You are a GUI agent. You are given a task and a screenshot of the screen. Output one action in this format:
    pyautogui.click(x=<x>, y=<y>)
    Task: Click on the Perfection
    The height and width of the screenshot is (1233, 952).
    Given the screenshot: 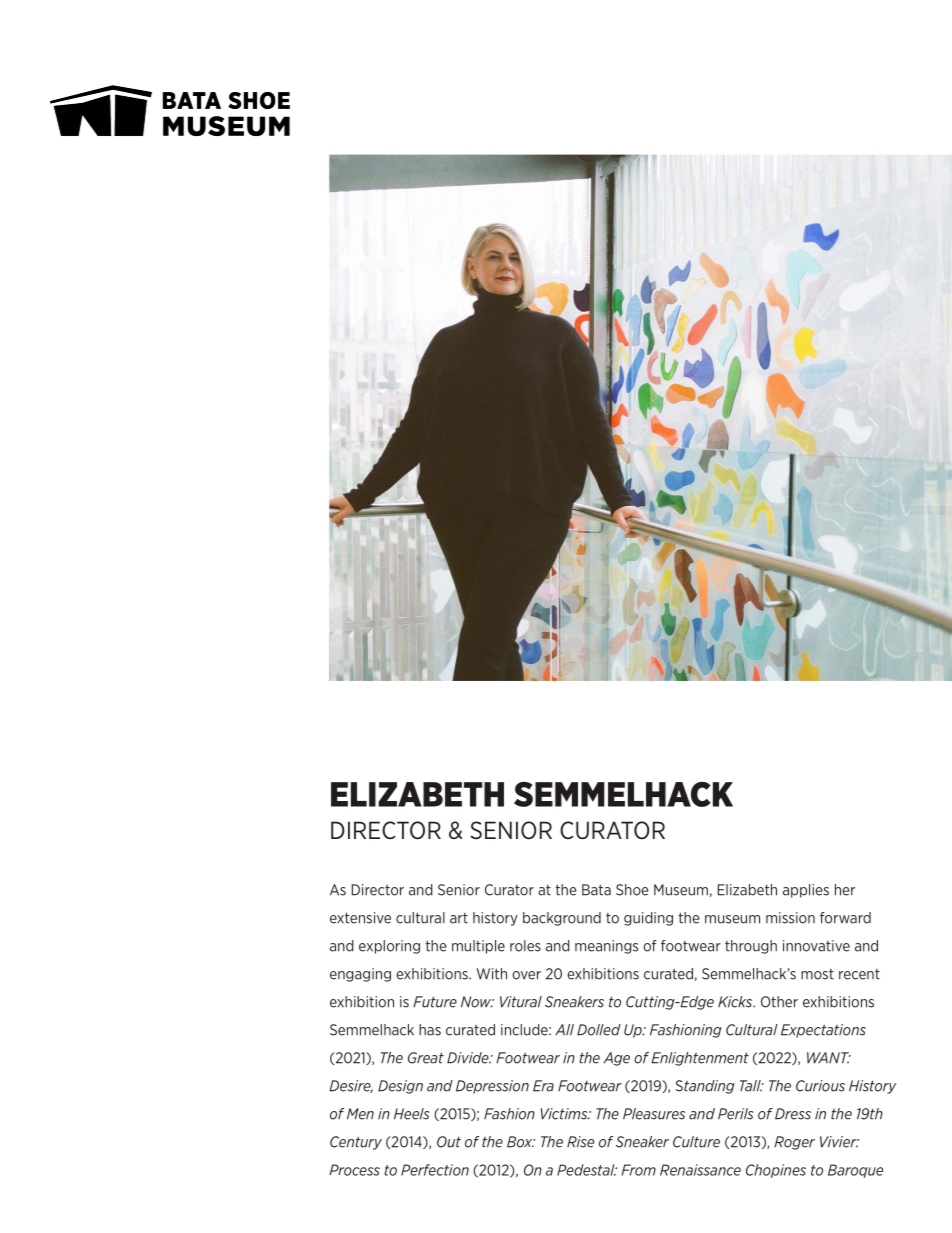 What is the action you would take?
    pyautogui.click(x=435, y=1170)
